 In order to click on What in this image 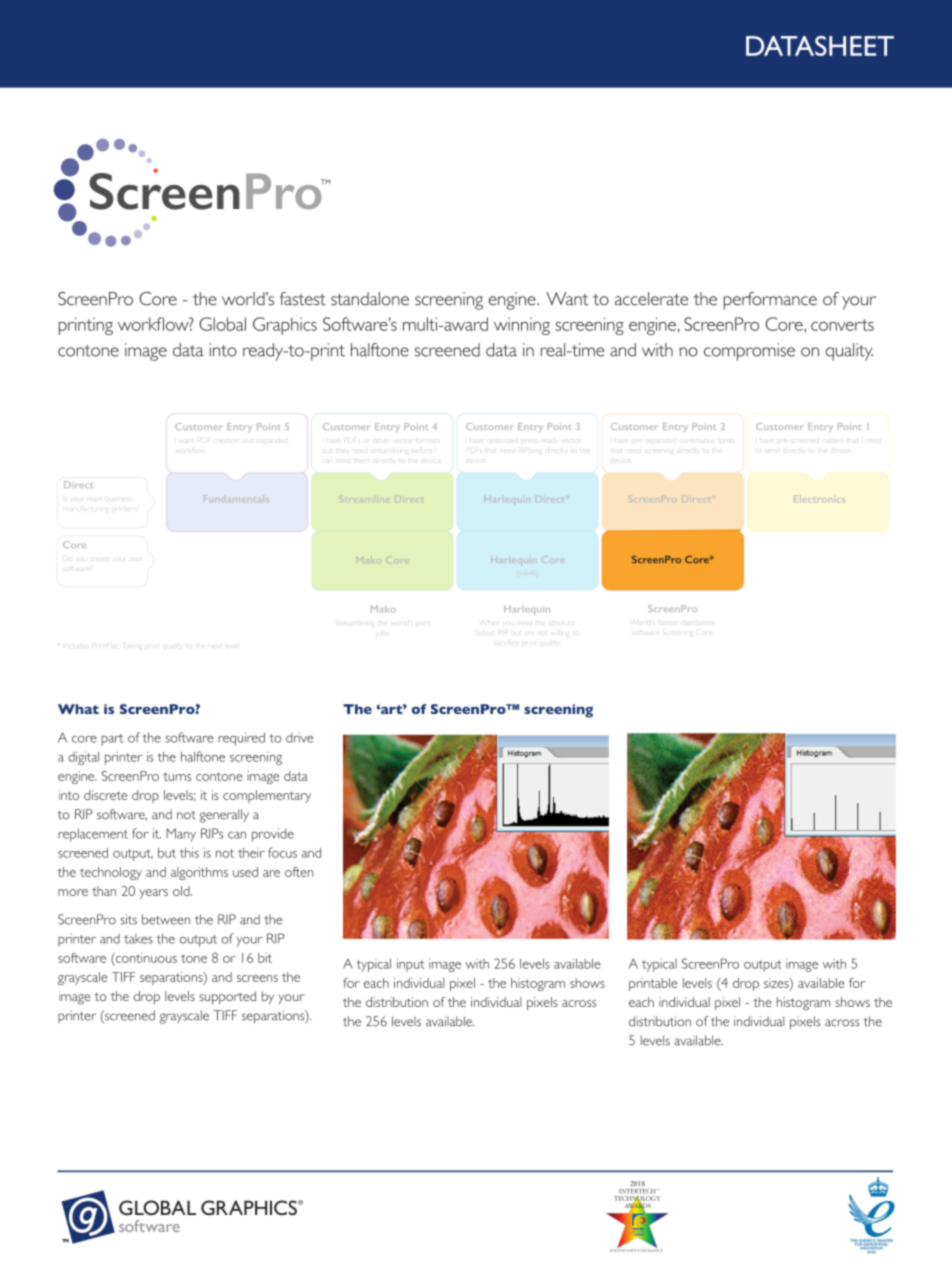, I will do `click(78, 709)`.
